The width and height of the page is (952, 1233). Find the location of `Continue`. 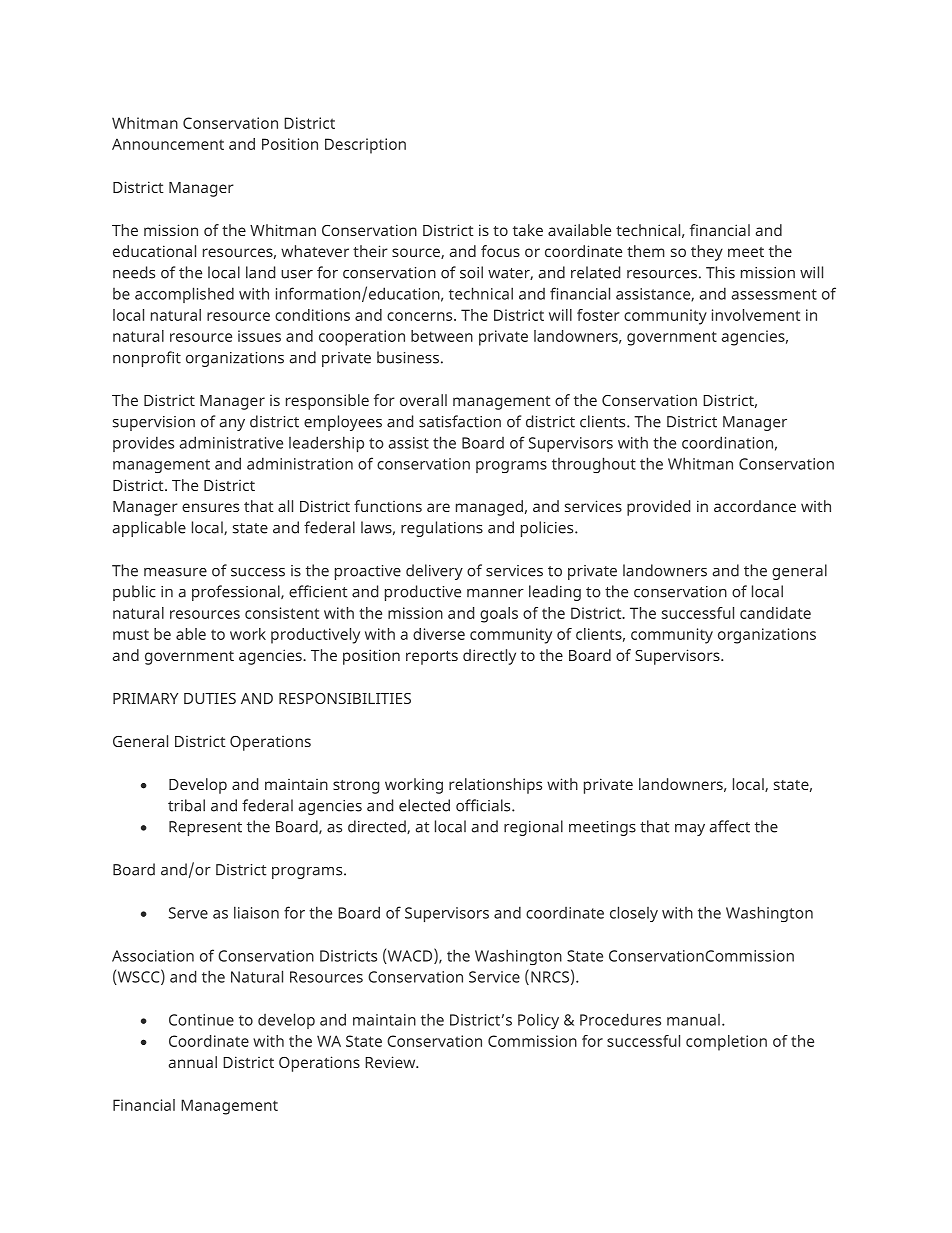

Continue is located at coordinates (201, 1020).
